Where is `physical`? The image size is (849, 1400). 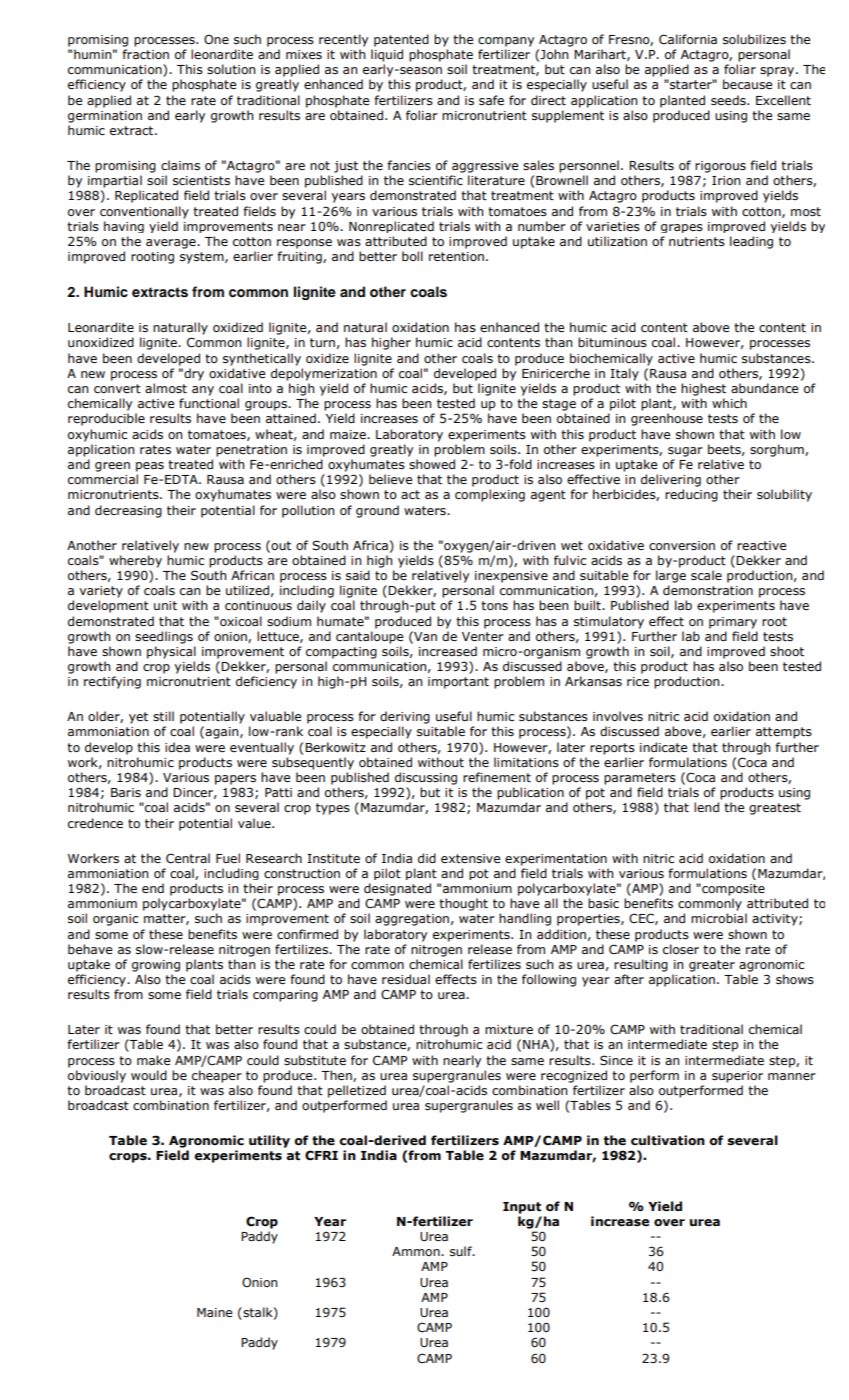 physical is located at coordinates (171, 652).
